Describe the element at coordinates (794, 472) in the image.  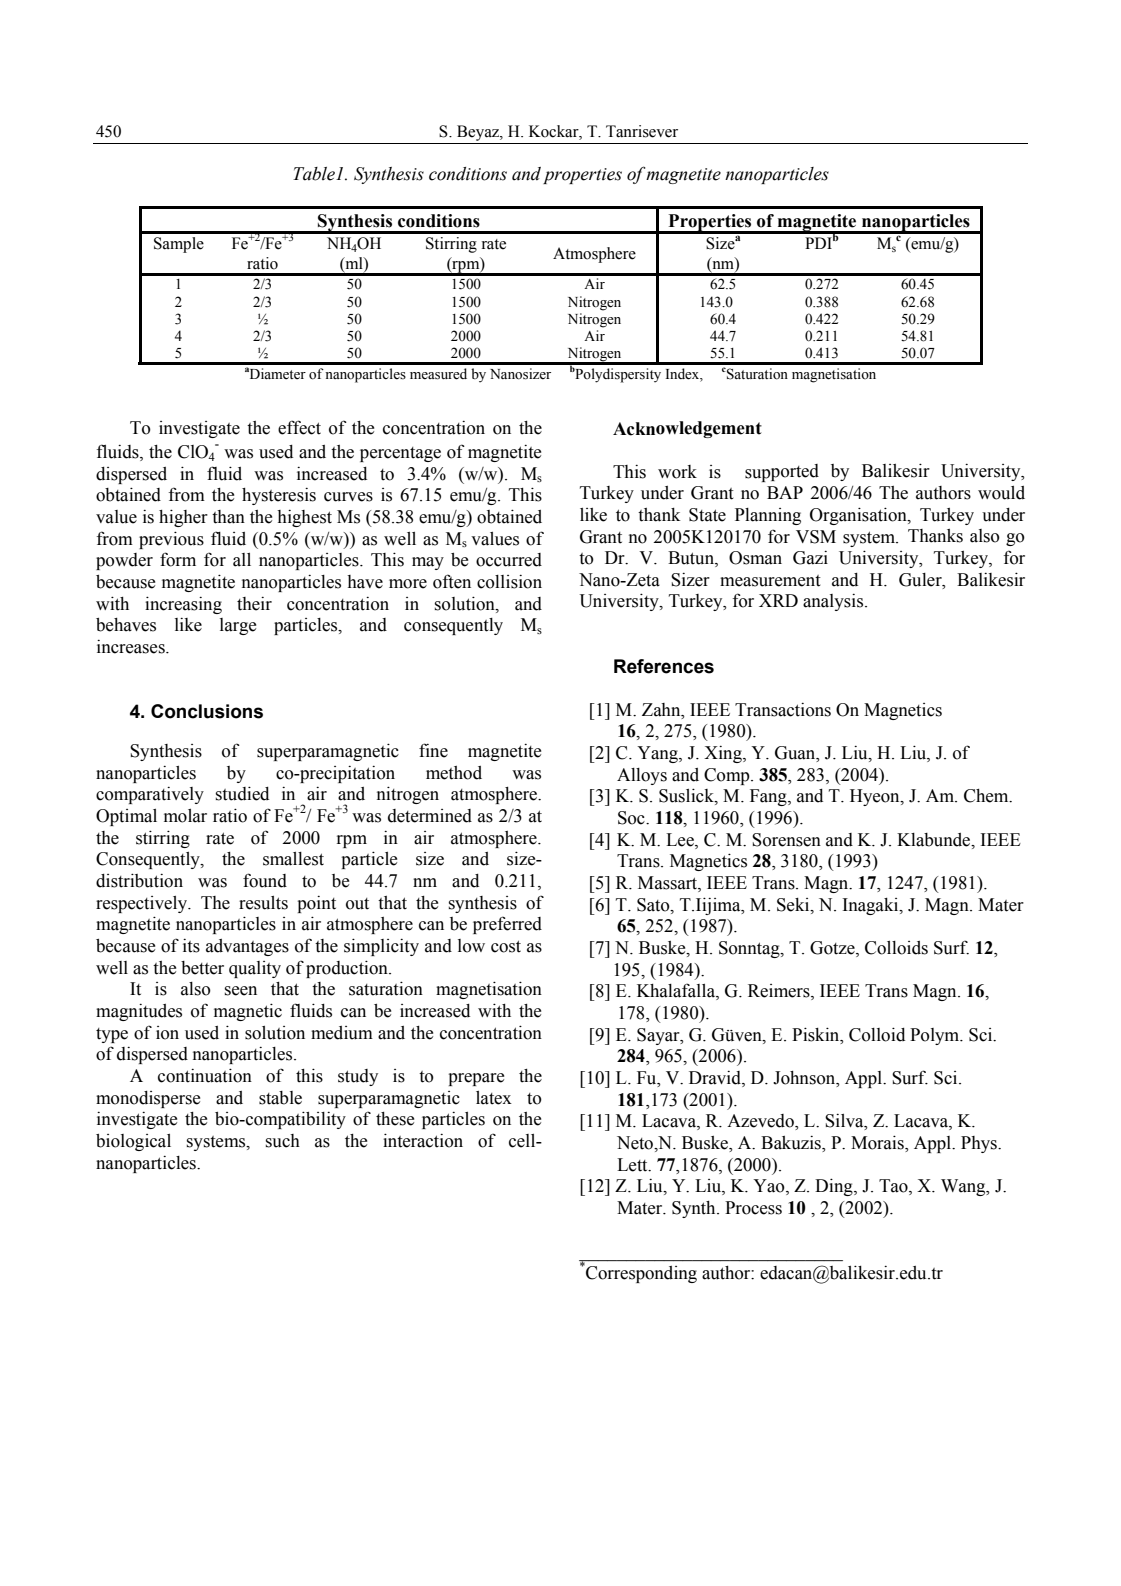
I see `ported` at that location.
